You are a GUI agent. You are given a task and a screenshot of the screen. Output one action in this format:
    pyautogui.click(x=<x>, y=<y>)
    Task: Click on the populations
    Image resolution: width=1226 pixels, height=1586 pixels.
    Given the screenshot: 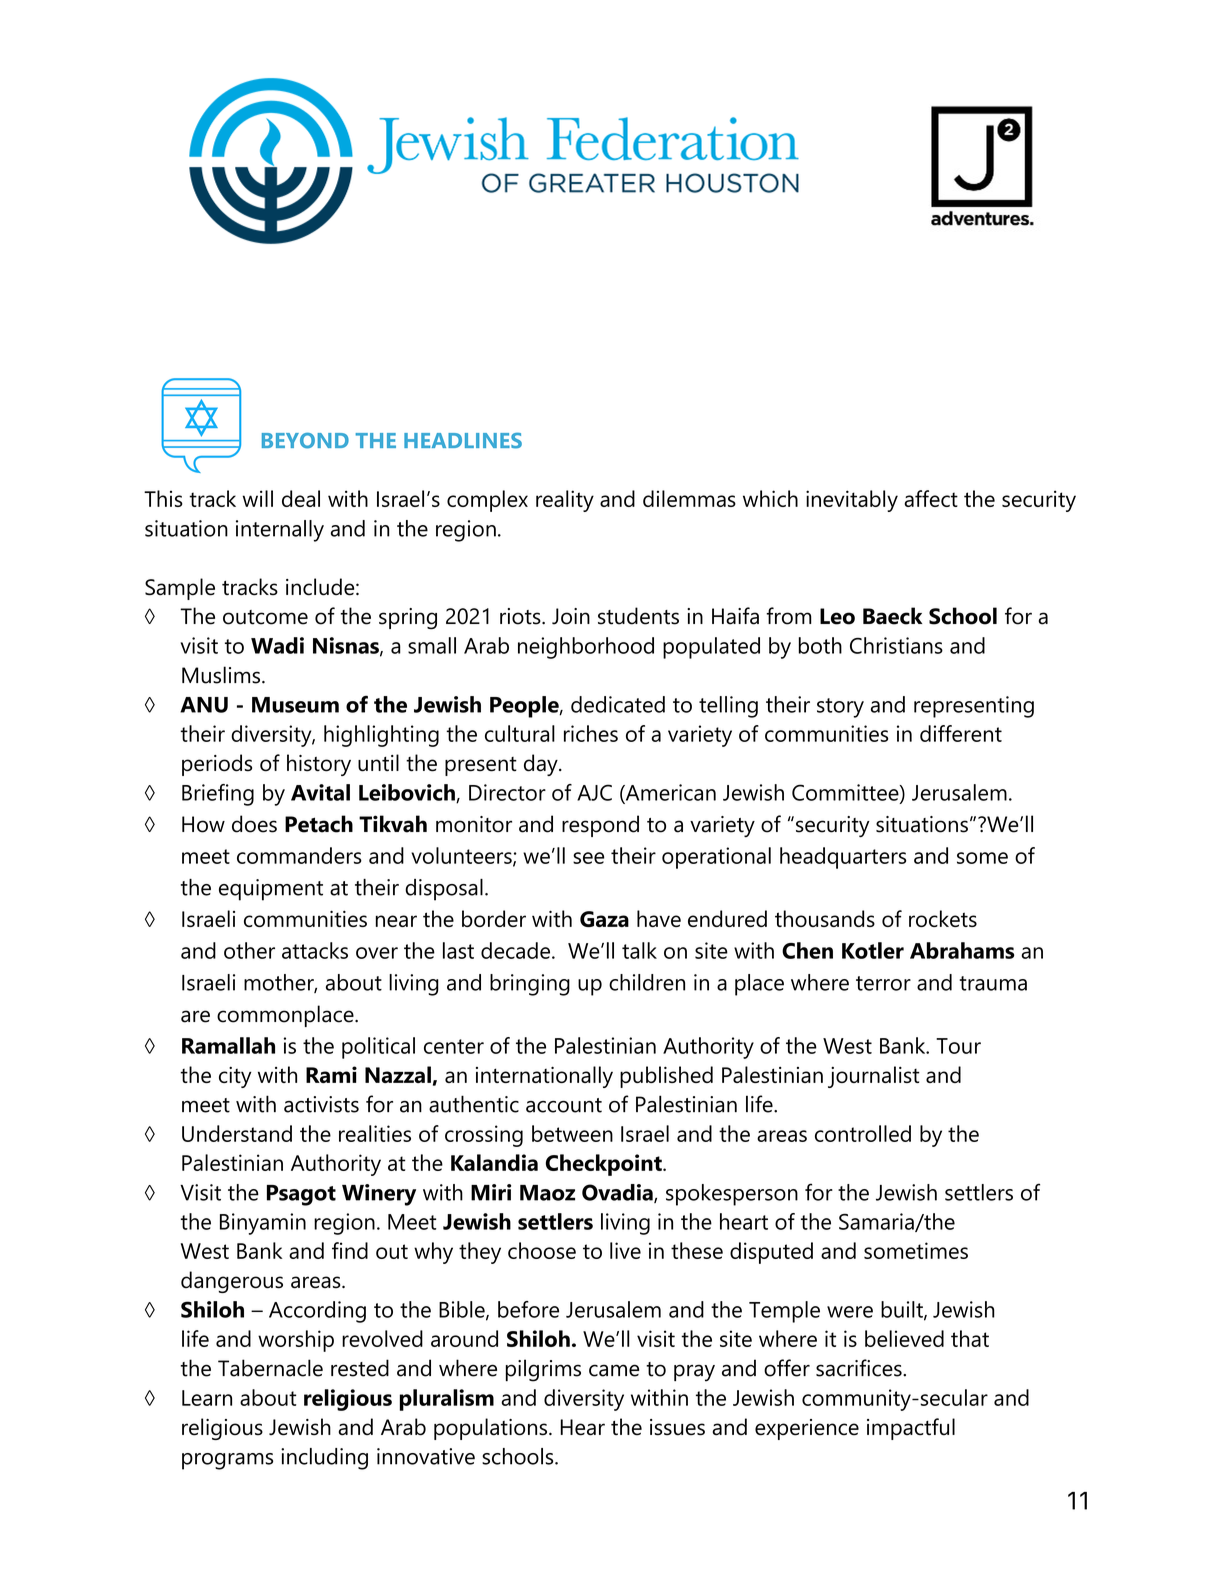 What is the action you would take?
    pyautogui.click(x=492, y=1429)
